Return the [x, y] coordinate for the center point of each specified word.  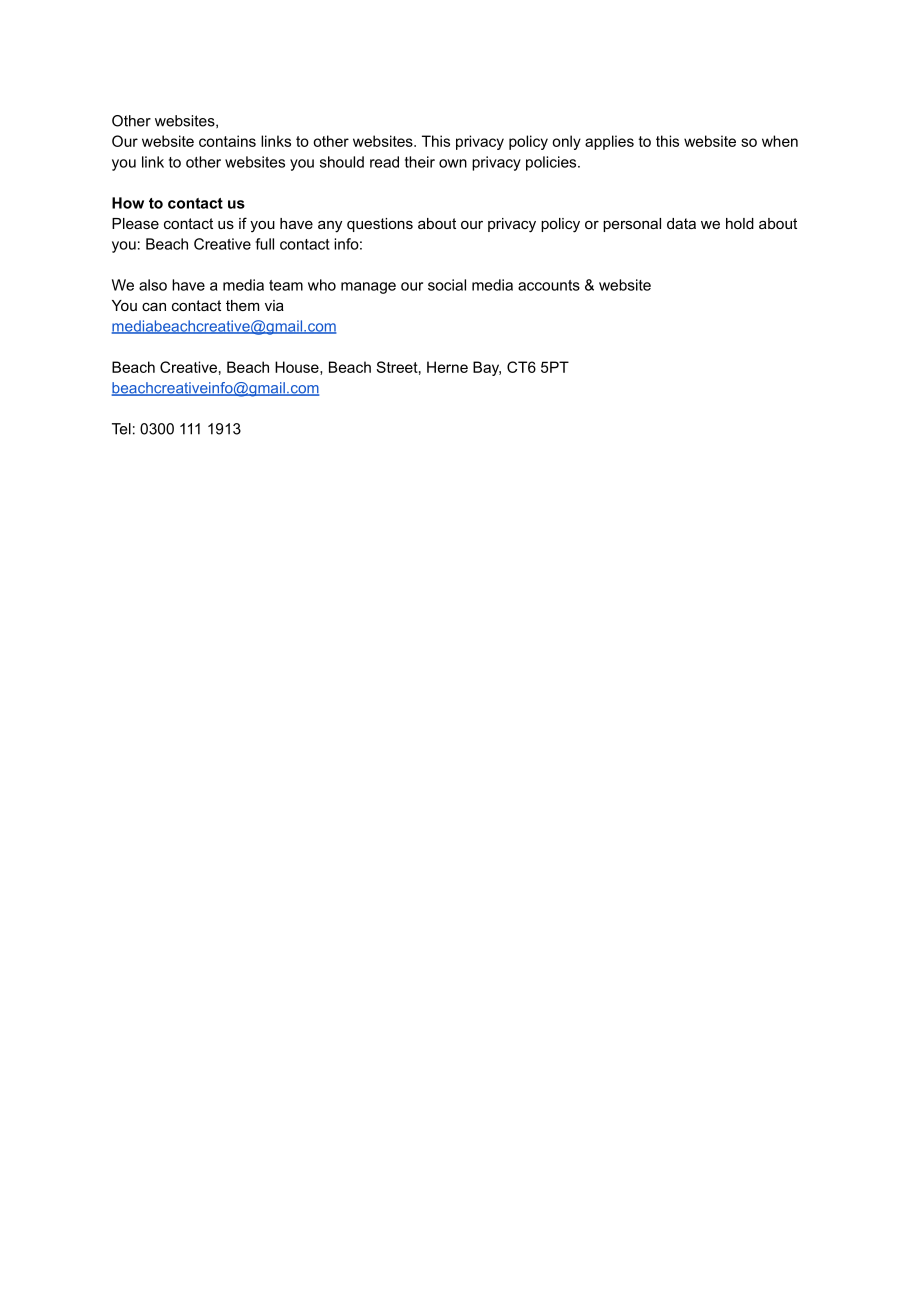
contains [227, 141]
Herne [447, 367]
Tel [121, 429]
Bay [487, 368]
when [780, 141]
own [453, 163]
